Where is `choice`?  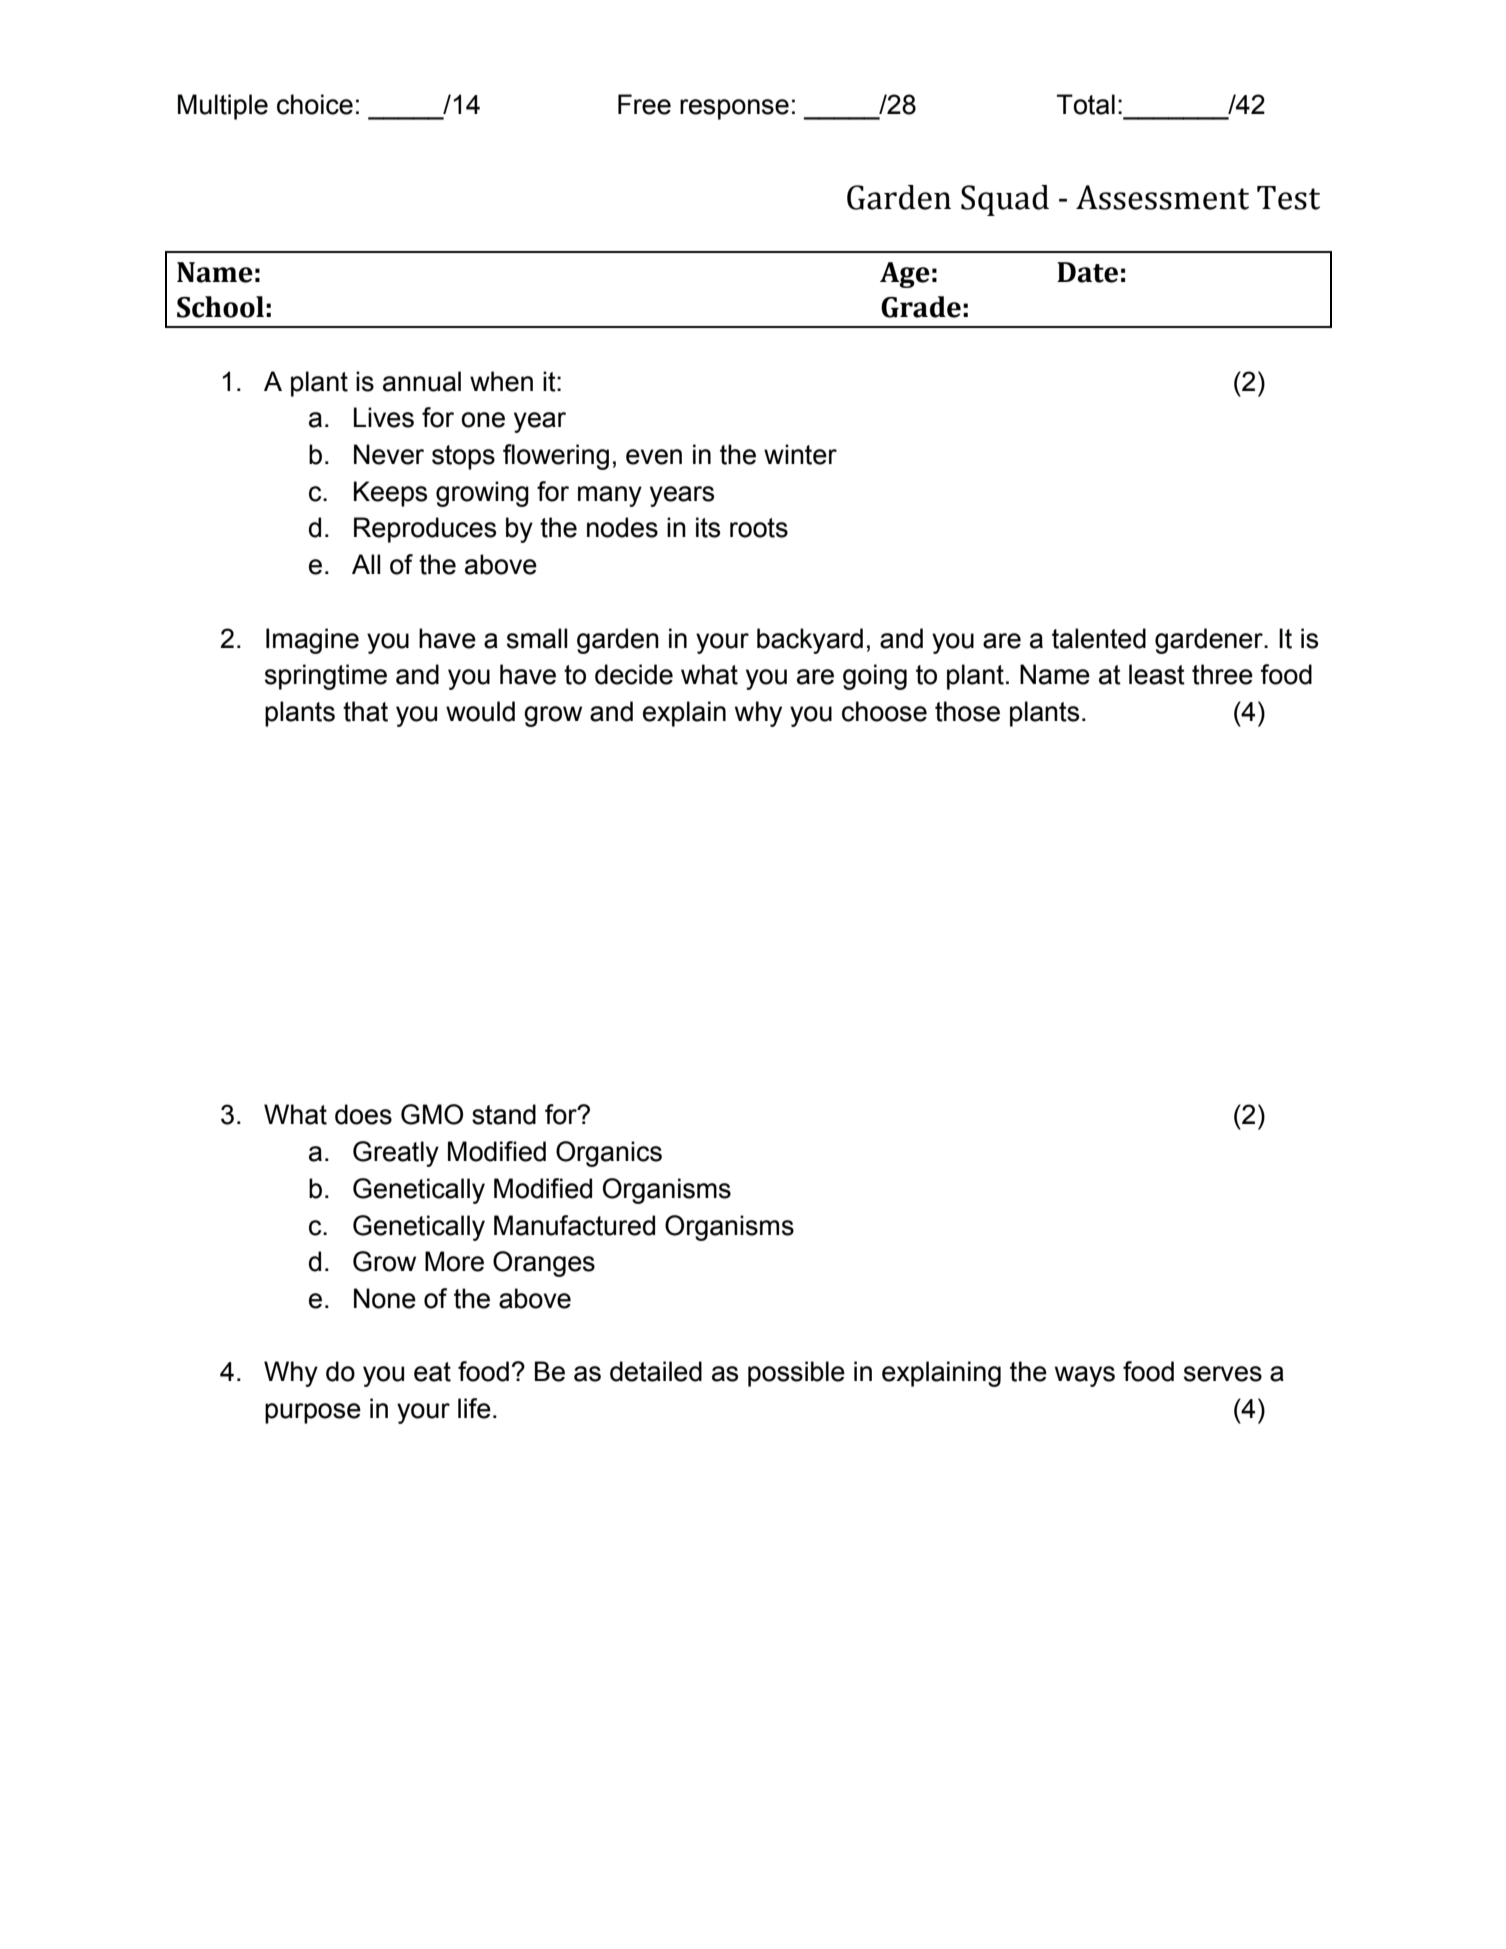 choice is located at coordinates (315, 104).
